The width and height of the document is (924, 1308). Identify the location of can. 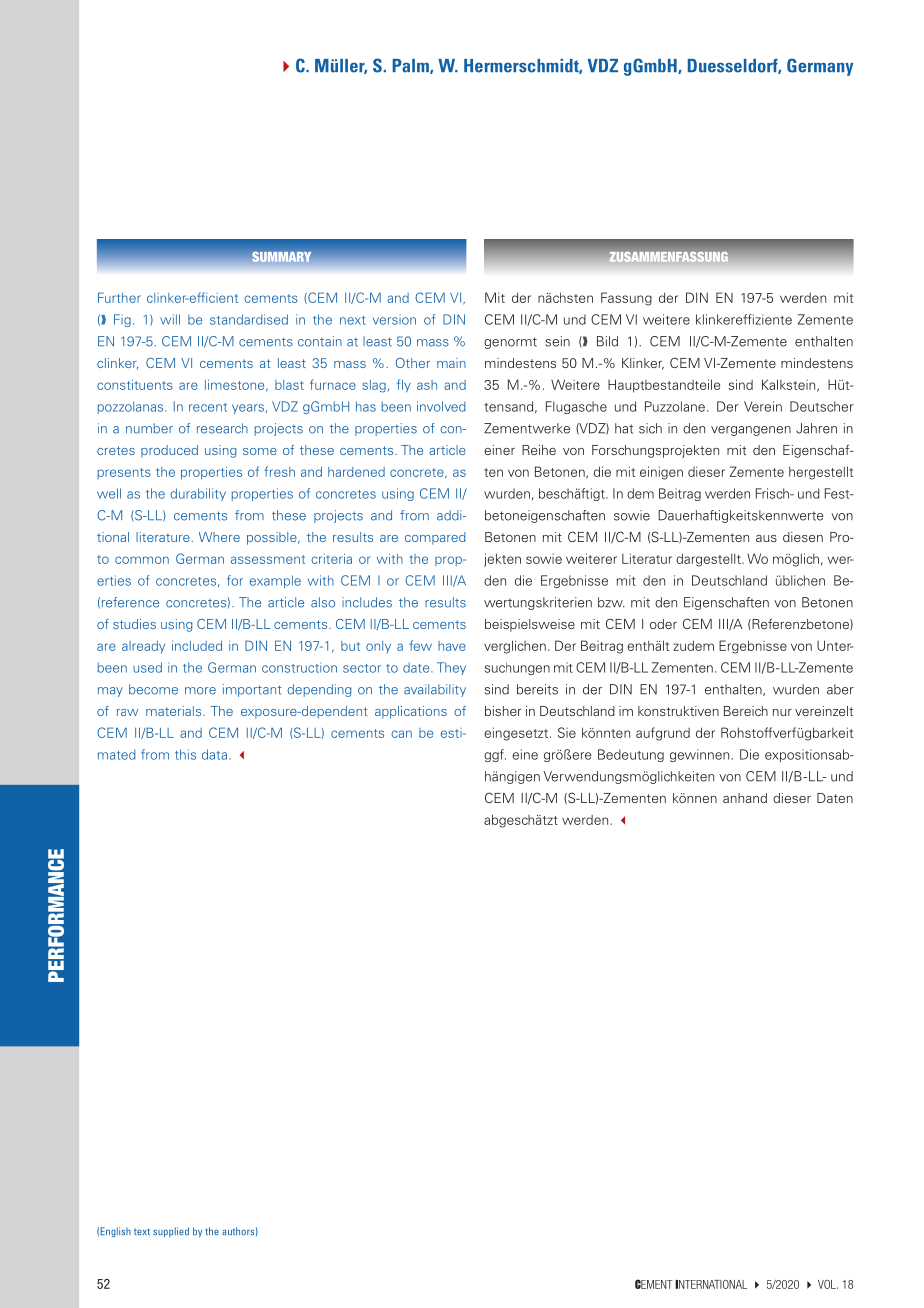
(401, 734).
